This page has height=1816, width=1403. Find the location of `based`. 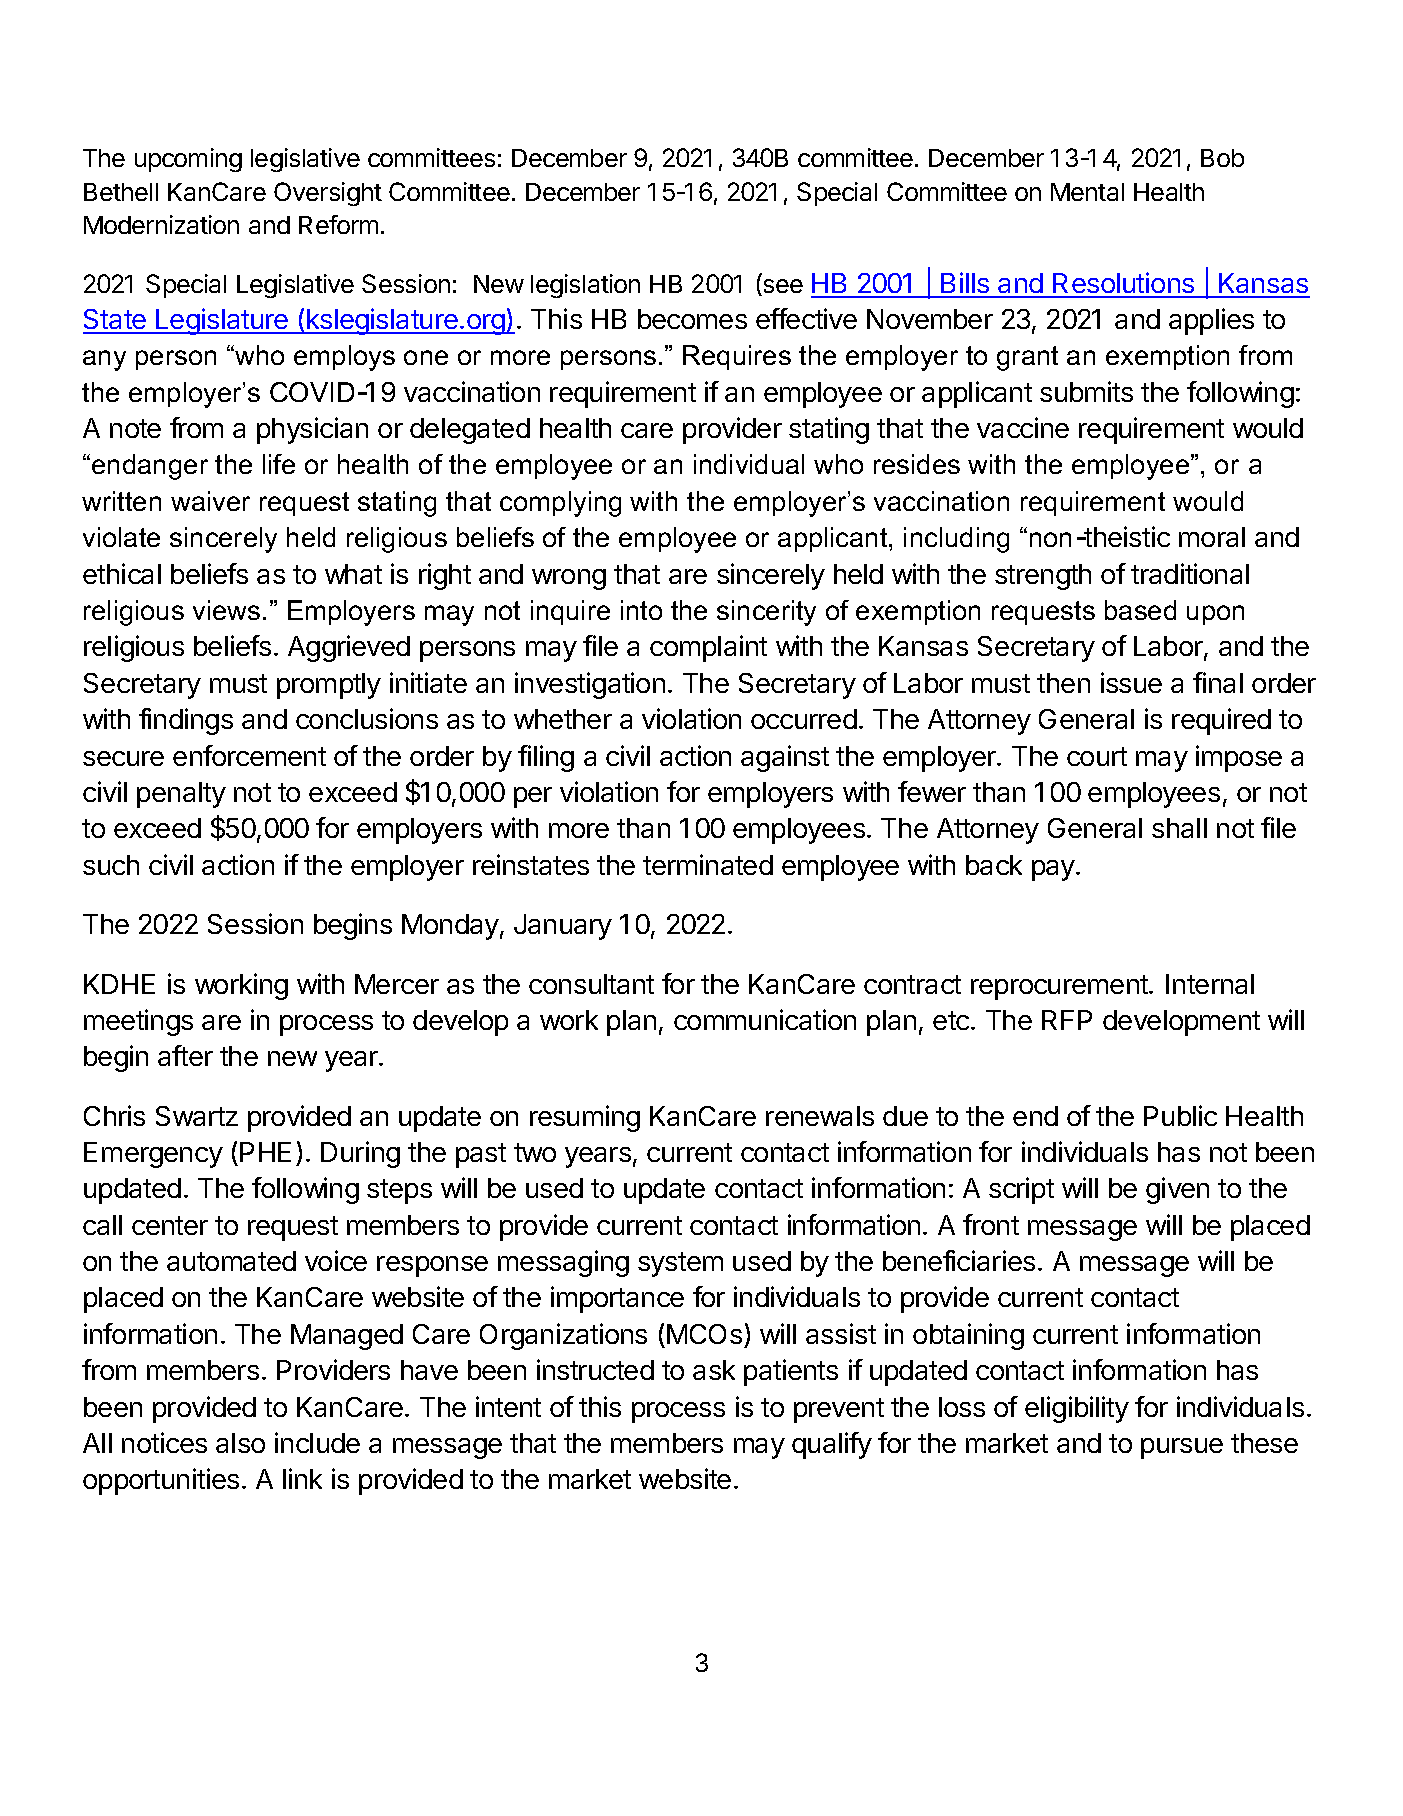

based is located at coordinates (1140, 610).
